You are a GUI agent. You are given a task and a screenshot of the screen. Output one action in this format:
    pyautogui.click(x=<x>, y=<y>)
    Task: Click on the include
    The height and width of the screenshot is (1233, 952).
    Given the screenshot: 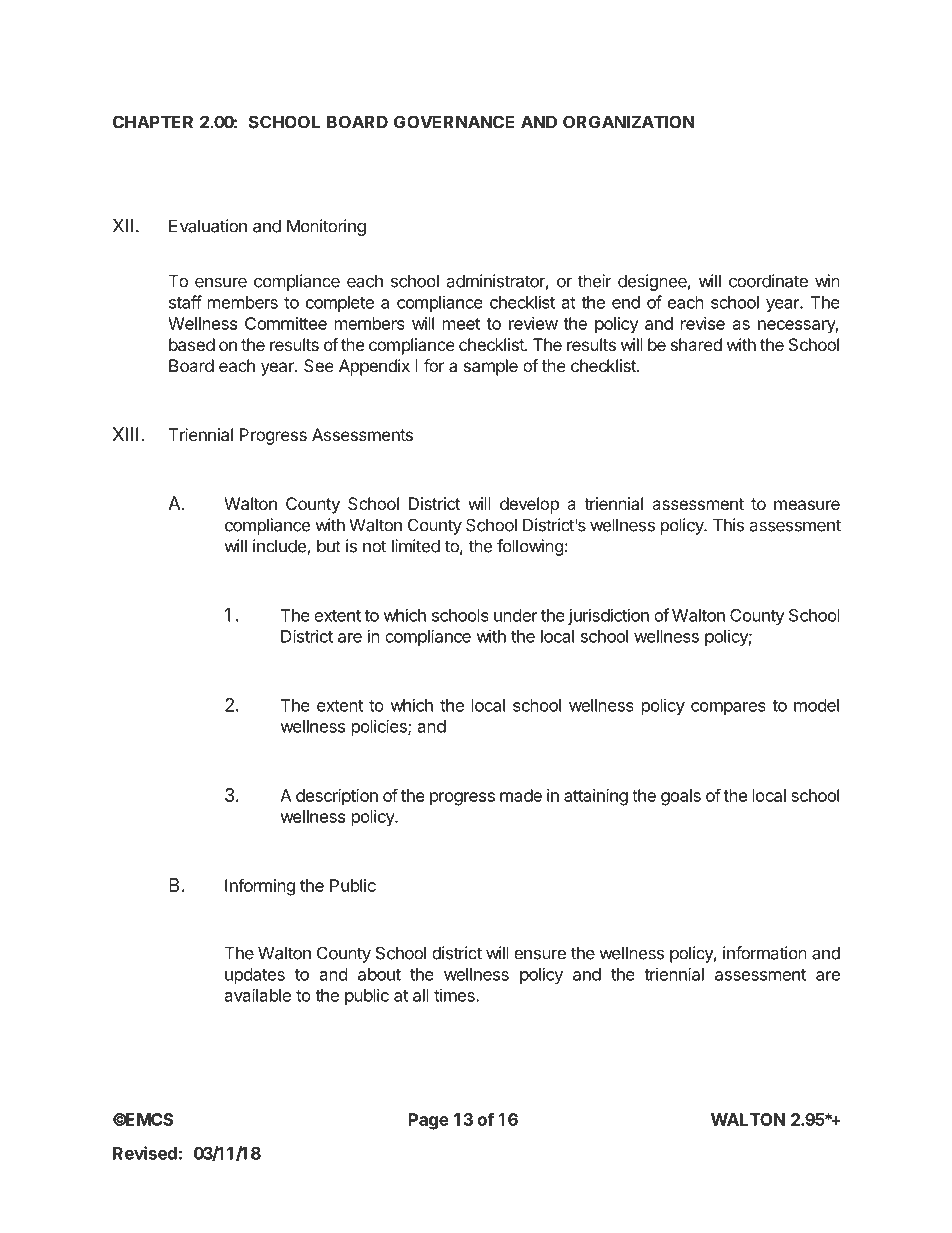 What is the action you would take?
    pyautogui.click(x=280, y=547)
